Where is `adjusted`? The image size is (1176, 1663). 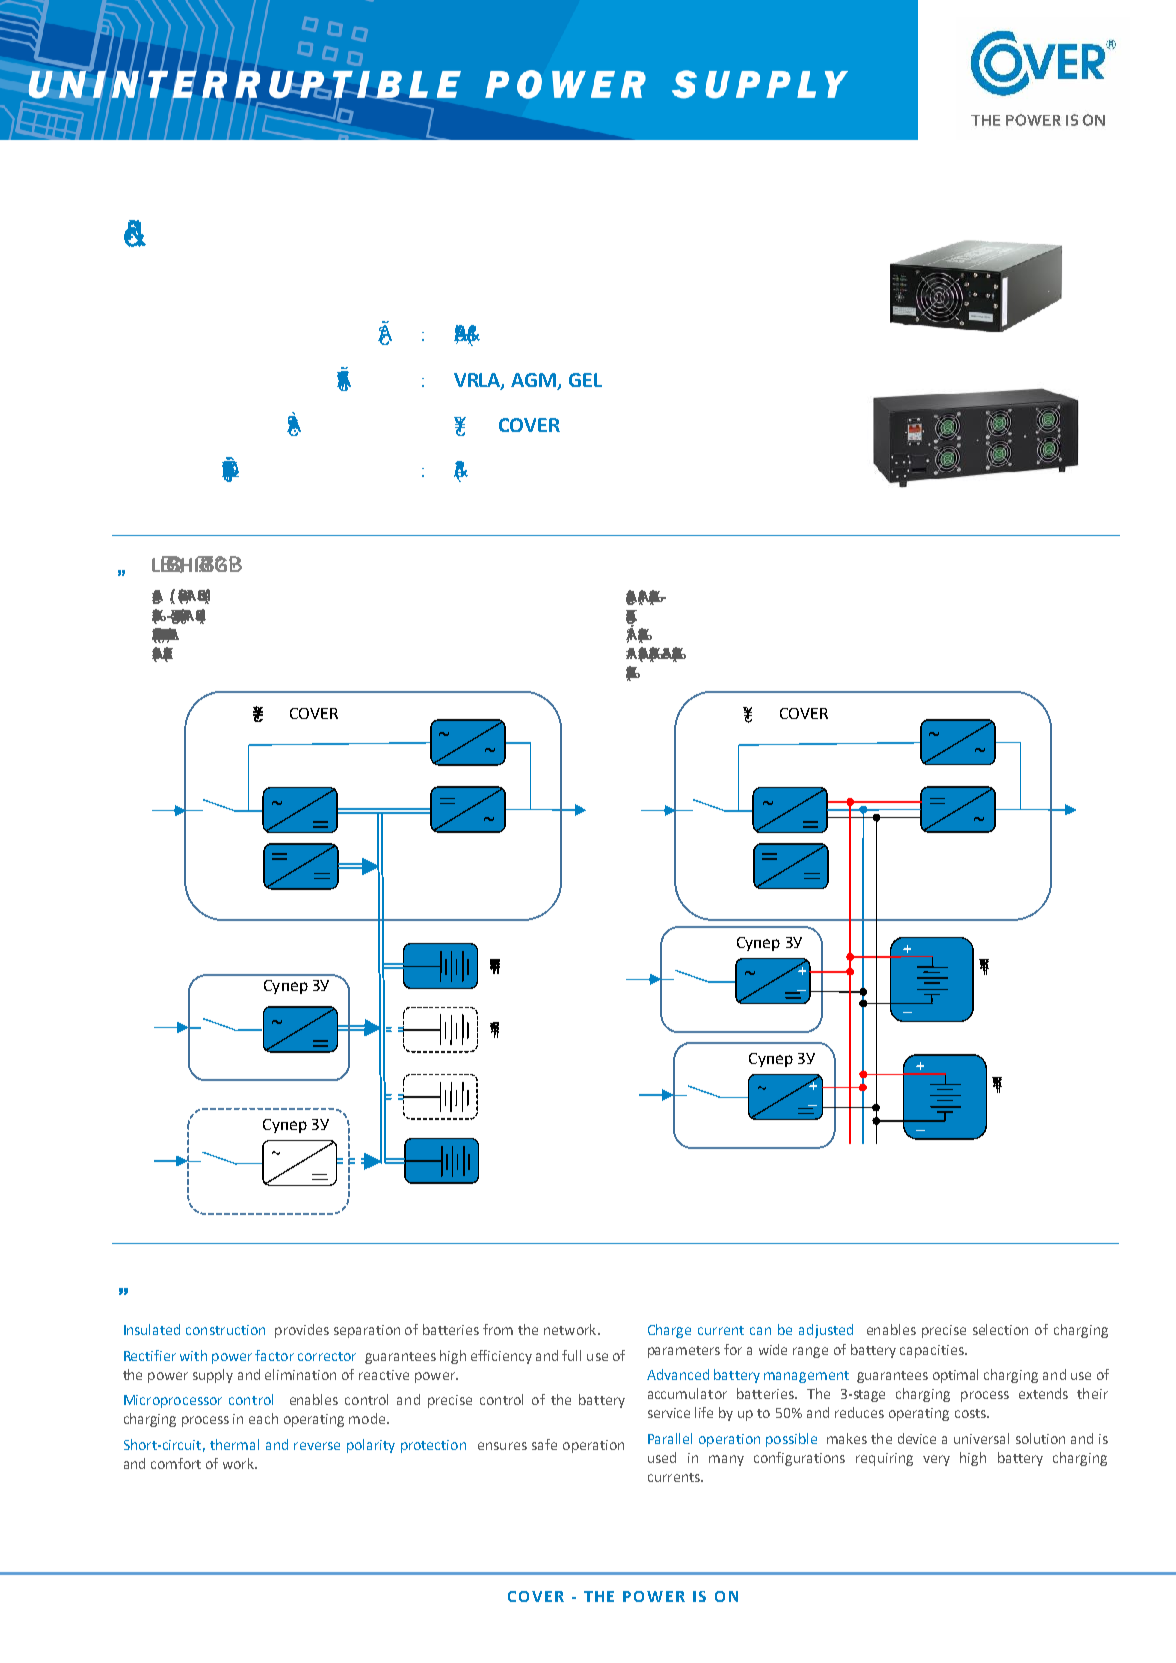
adjusted is located at coordinates (826, 1331).
